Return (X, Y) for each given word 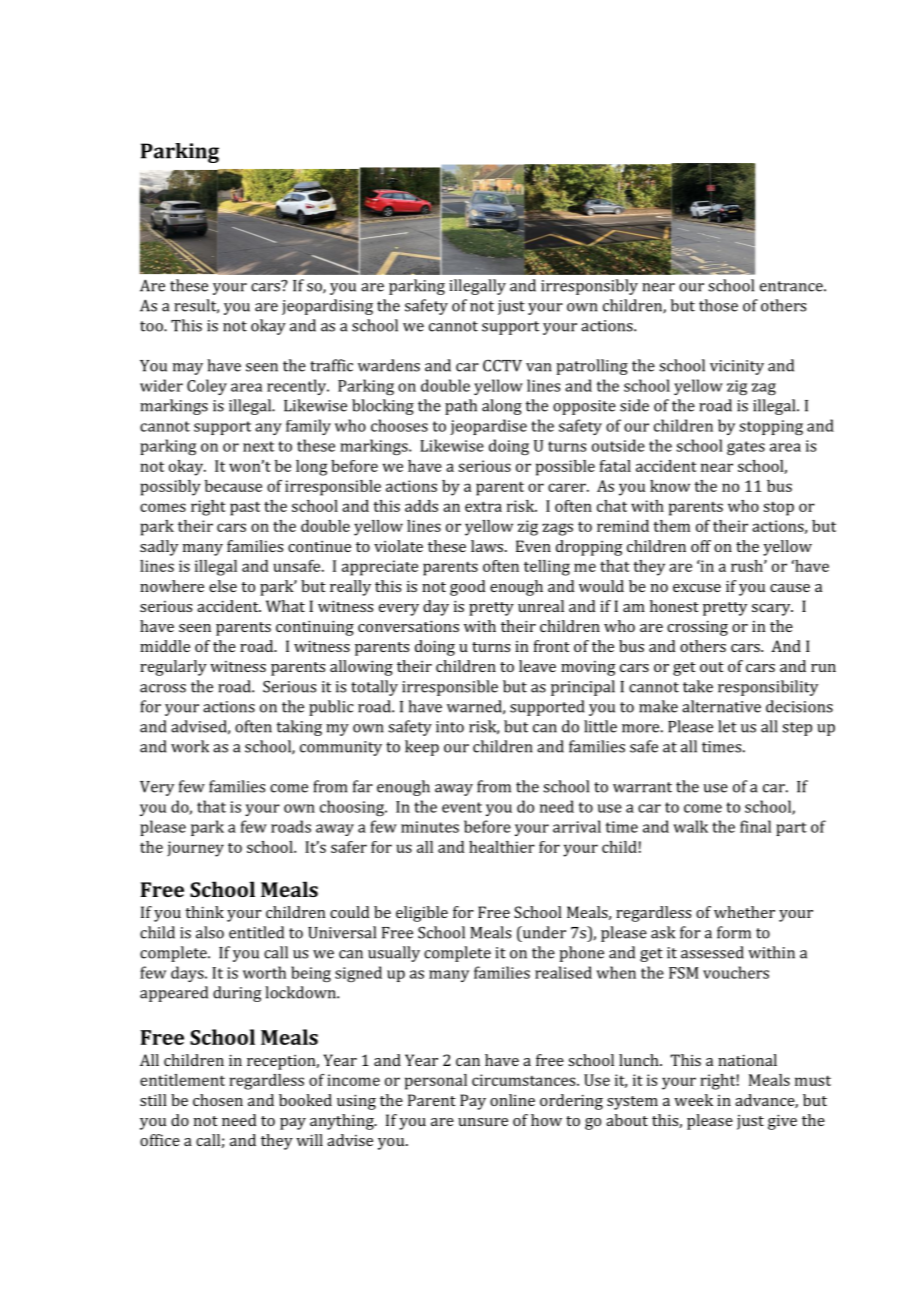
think (204, 912)
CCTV (502, 365)
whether (744, 912)
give (782, 1122)
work (190, 746)
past (245, 509)
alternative (721, 706)
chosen (218, 1100)
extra (483, 506)
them (671, 526)
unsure (483, 1122)
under (543, 932)
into (450, 727)
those (718, 305)
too (152, 326)
